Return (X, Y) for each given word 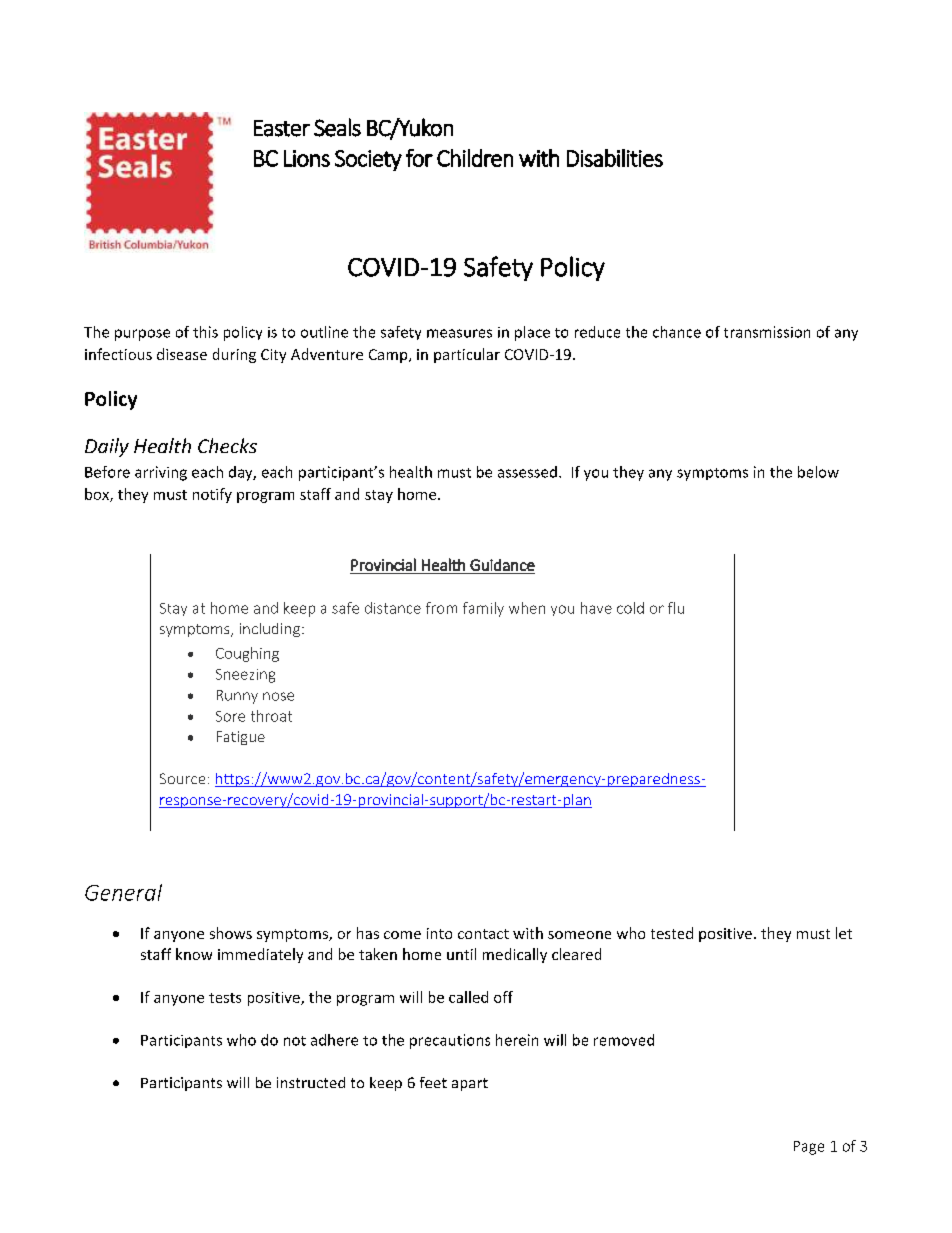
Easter (282, 128)
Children (475, 158)
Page (809, 1148)
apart (470, 1084)
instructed (311, 1082)
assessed (527, 472)
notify (212, 495)
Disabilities (615, 158)
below (818, 472)
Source (182, 778)
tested (672, 933)
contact (483, 934)
